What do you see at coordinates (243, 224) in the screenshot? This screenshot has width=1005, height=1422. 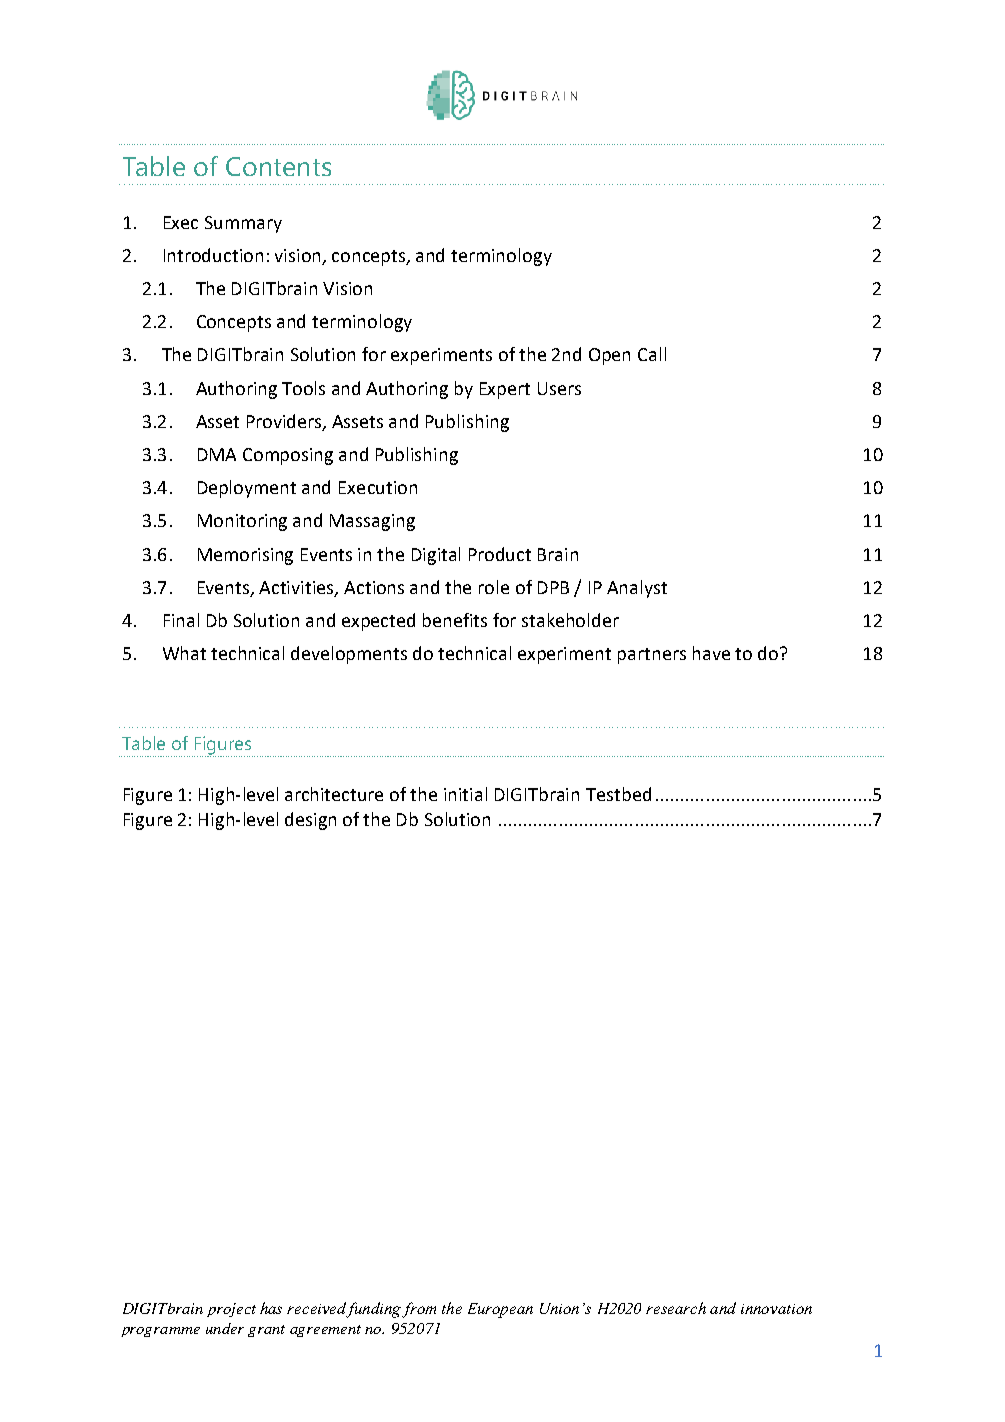 I see `Summary` at bounding box center [243, 224].
